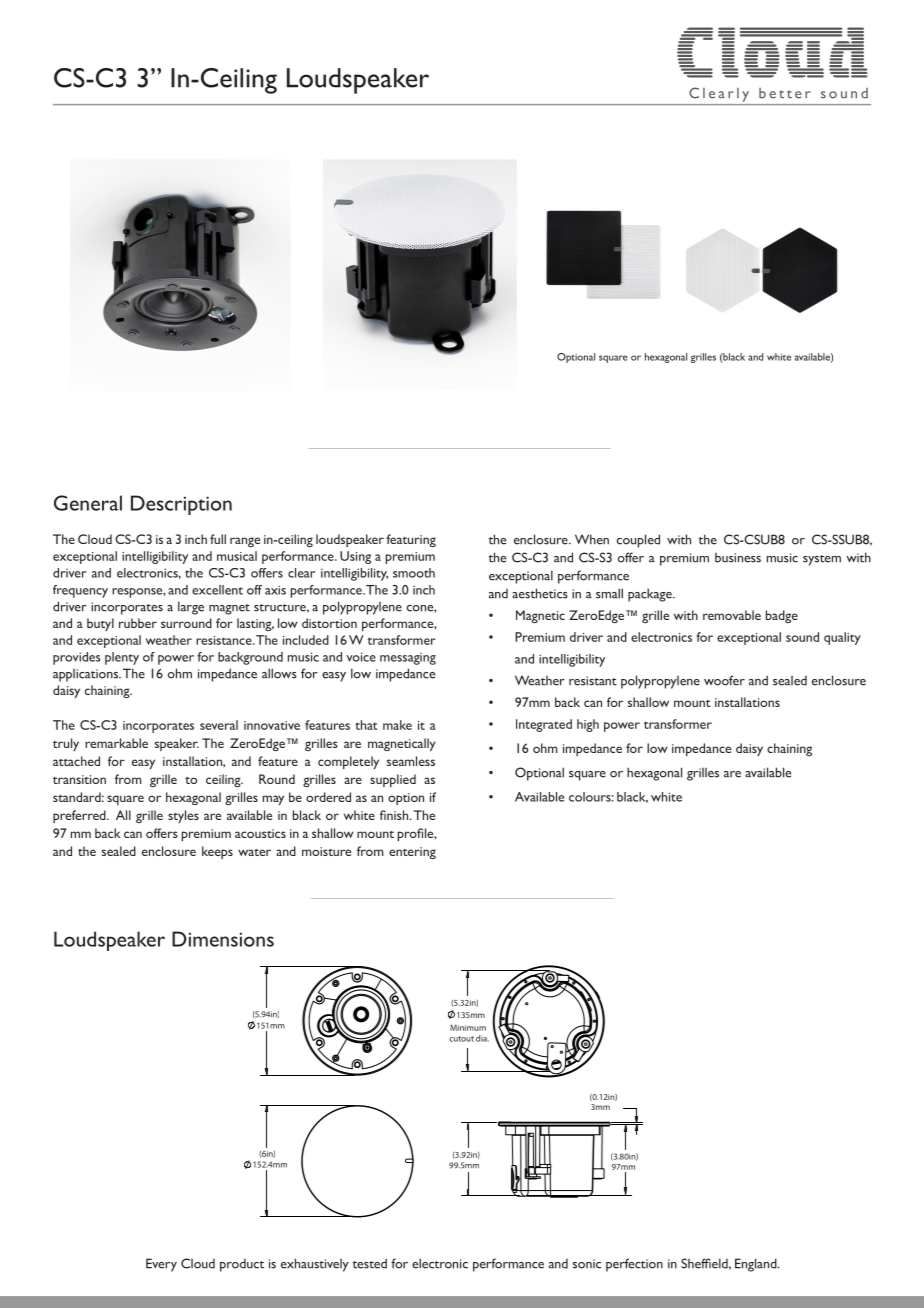 This screenshot has width=924, height=1308. What do you see at coordinates (638, 541) in the screenshot?
I see `coupled` at bounding box center [638, 541].
